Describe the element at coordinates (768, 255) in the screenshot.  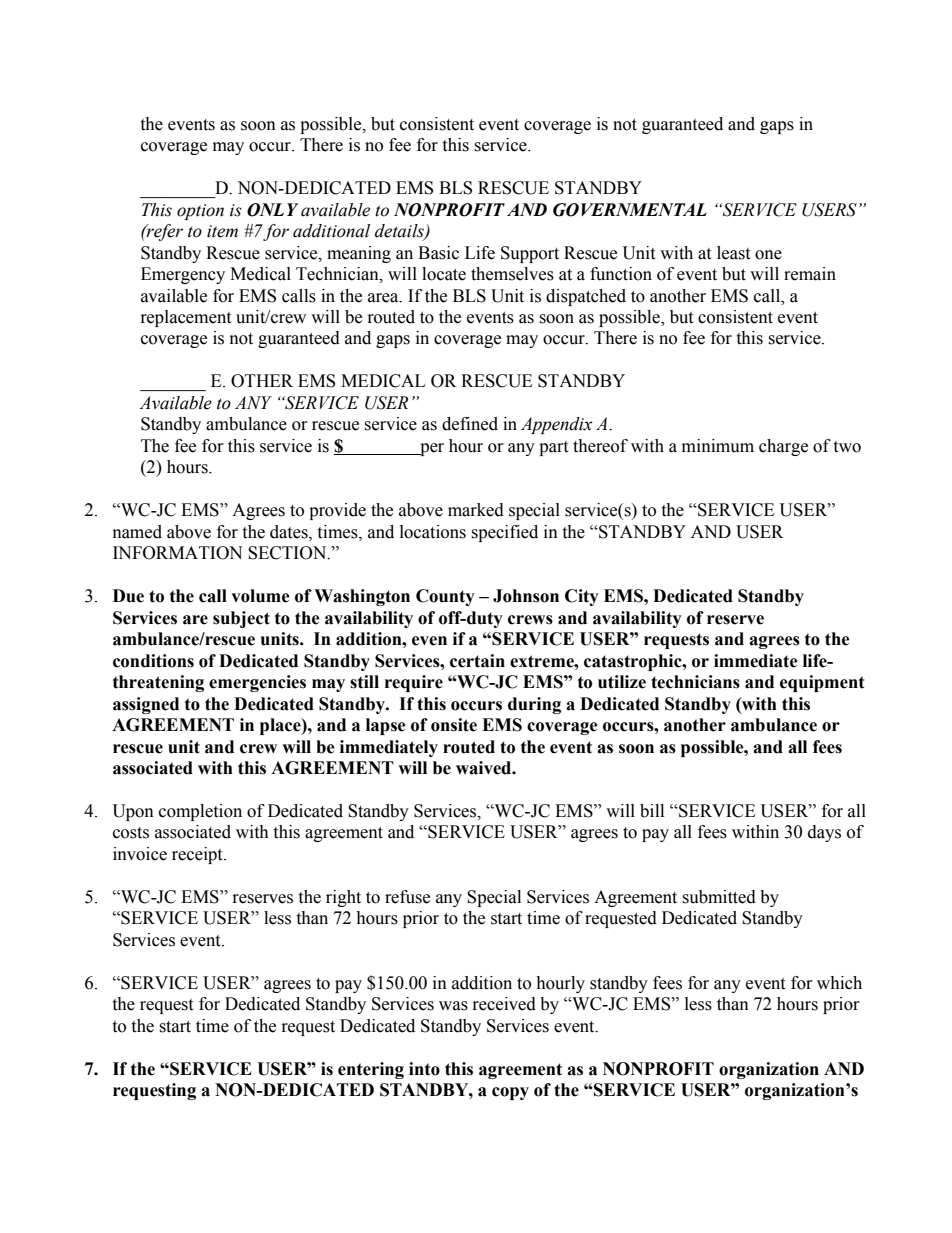
I see `one` at that location.
